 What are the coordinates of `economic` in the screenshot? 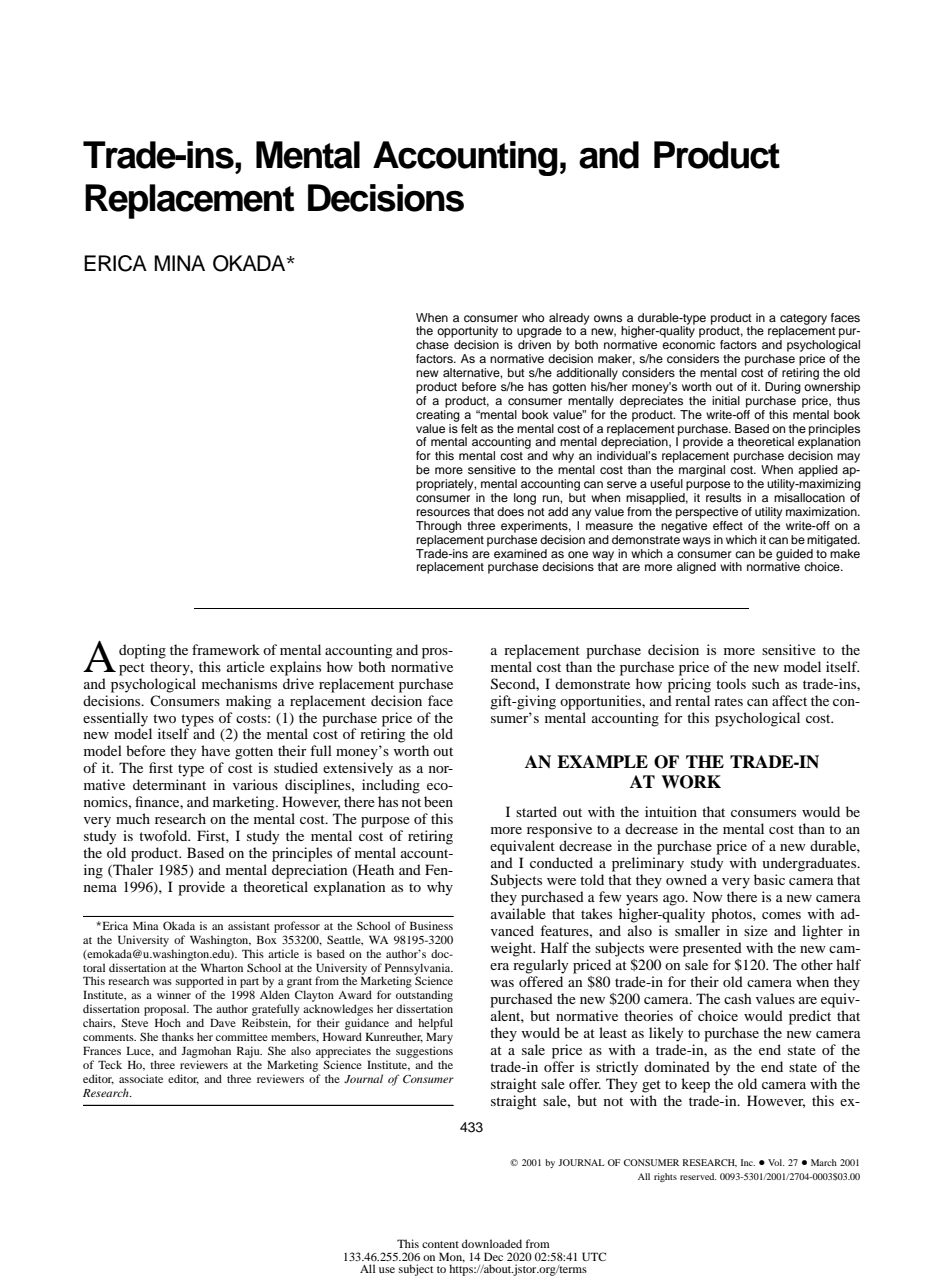 It's located at (688, 344).
